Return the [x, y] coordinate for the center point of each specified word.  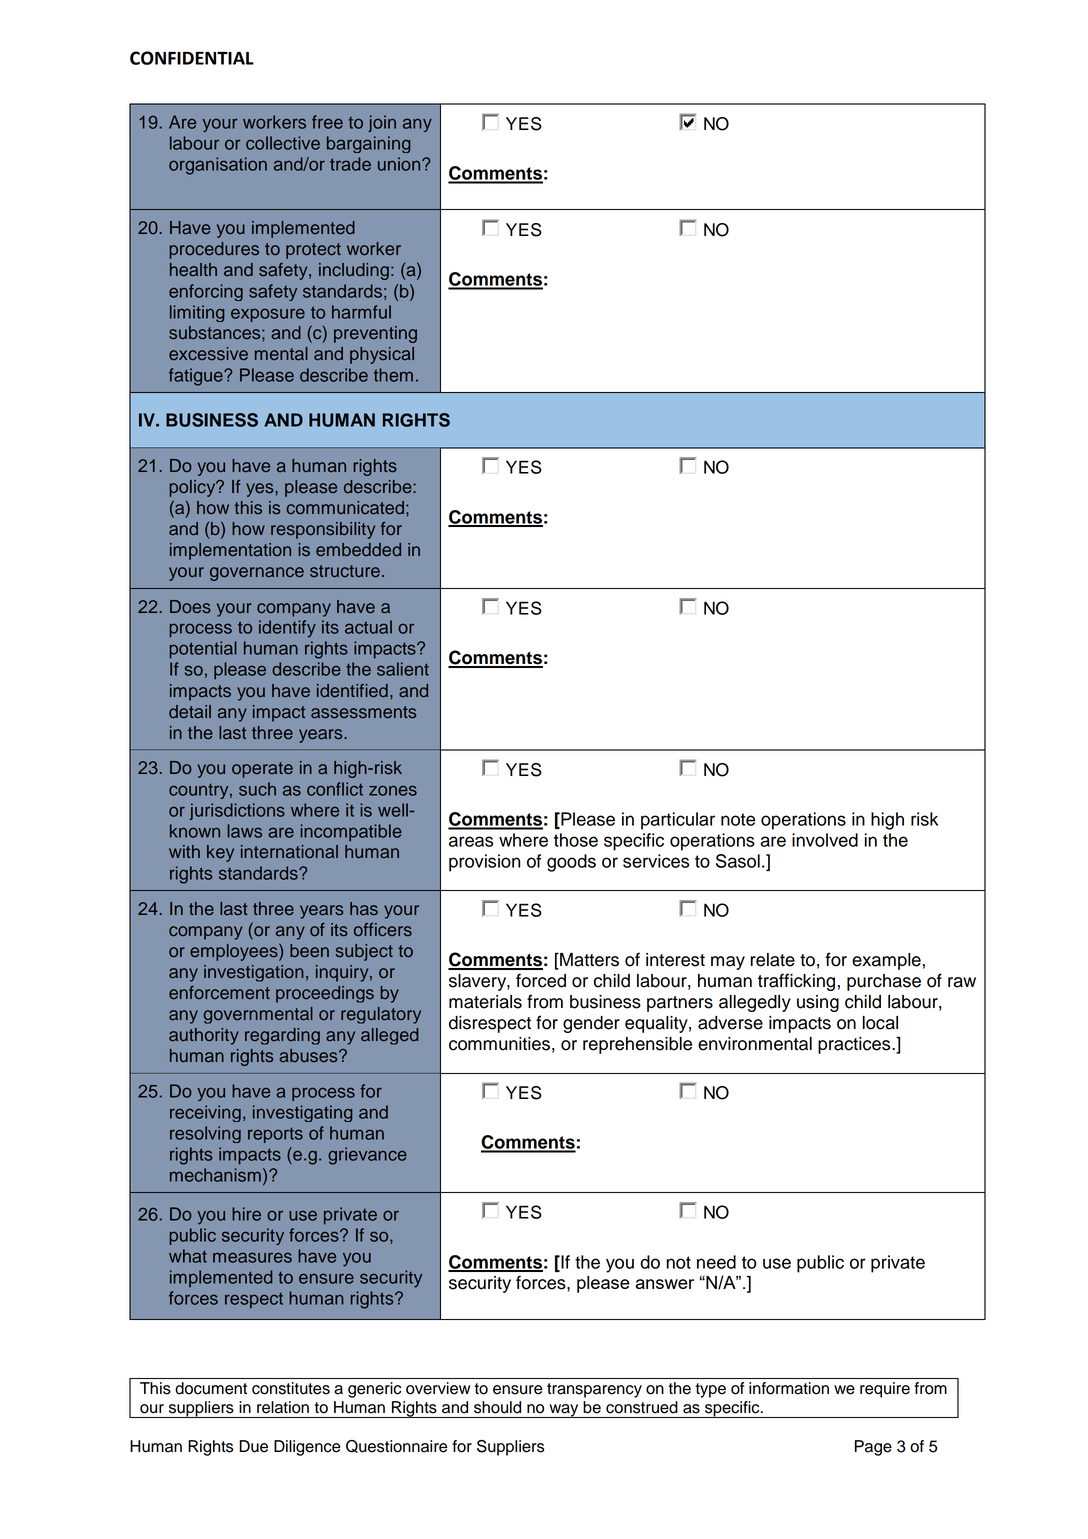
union [400, 164]
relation [283, 1407]
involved [825, 840]
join [382, 123]
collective [283, 143]
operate [262, 770]
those [576, 840]
